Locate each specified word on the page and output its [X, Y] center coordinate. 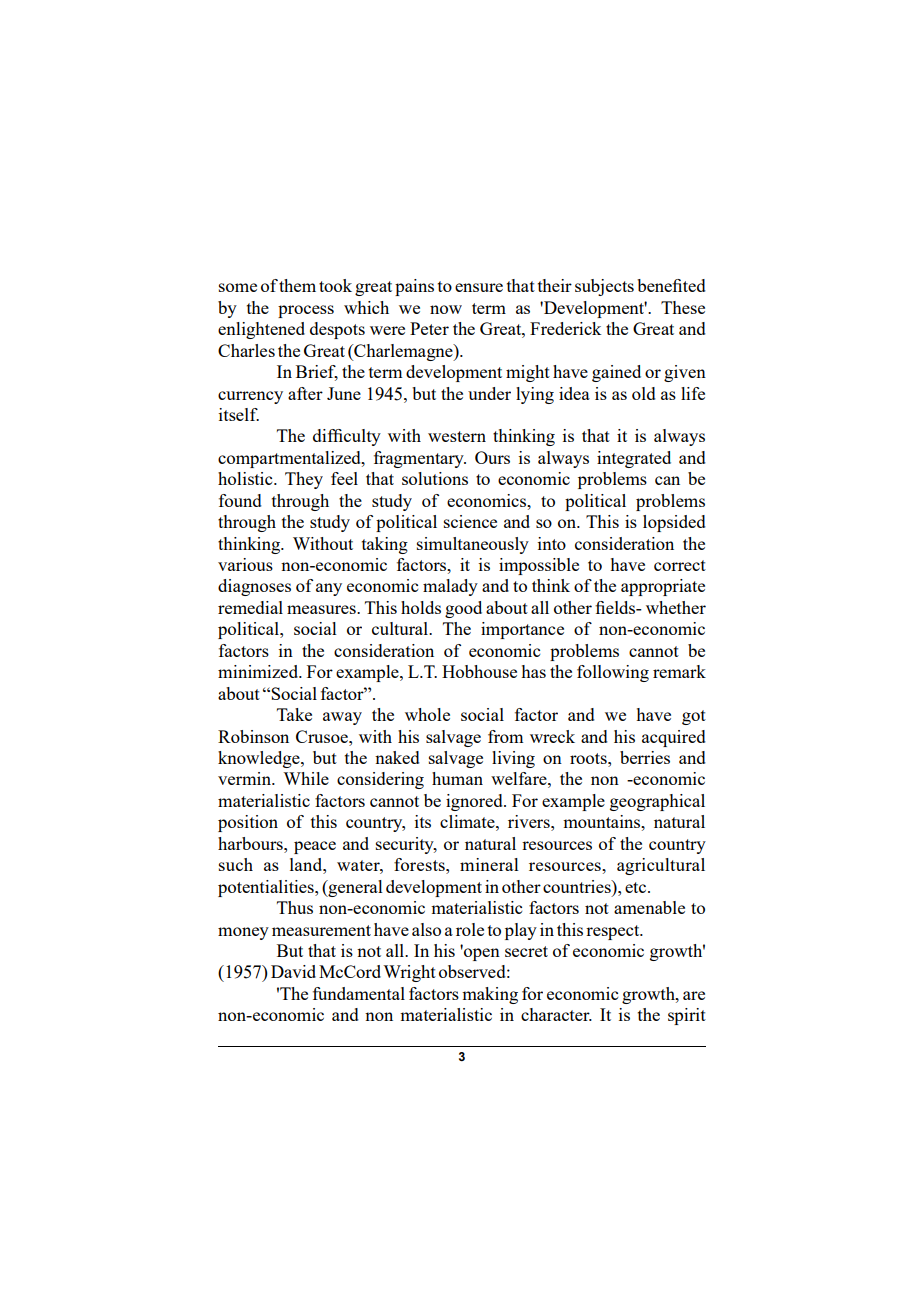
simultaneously [473, 545]
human [457, 778]
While [306, 778]
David [293, 971]
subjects [604, 287]
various [245, 564]
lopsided [674, 523]
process [306, 311]
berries [645, 757]
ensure [479, 287]
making [490, 995]
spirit [687, 1016]
